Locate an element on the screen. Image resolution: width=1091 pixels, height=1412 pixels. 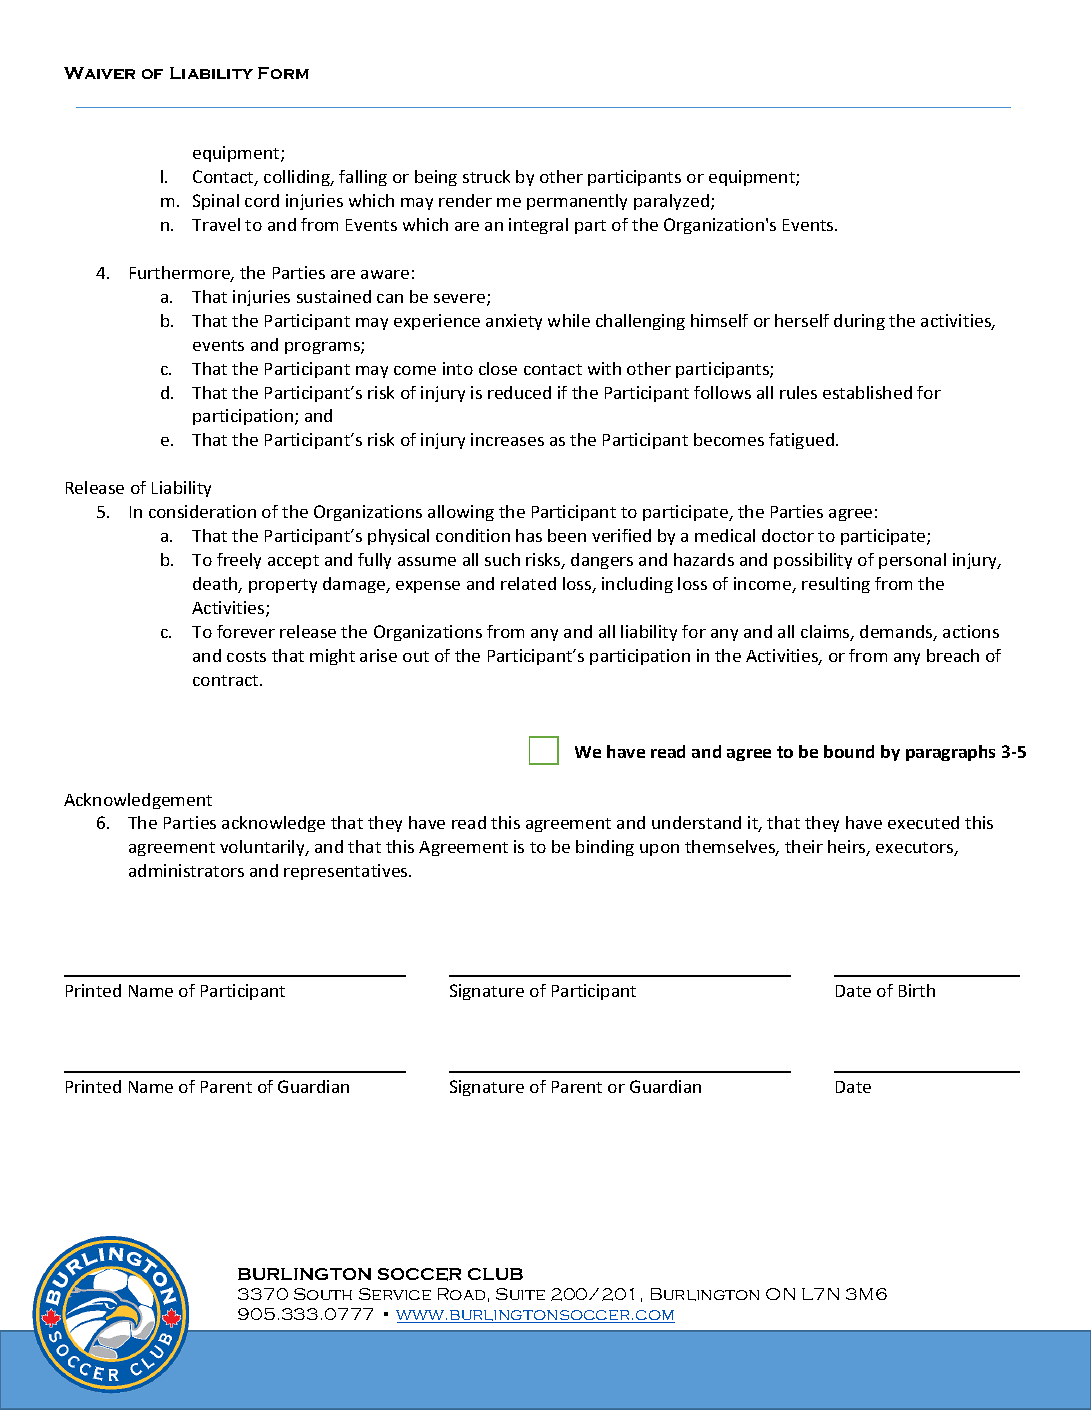
paralyzed is located at coordinates (673, 202).
